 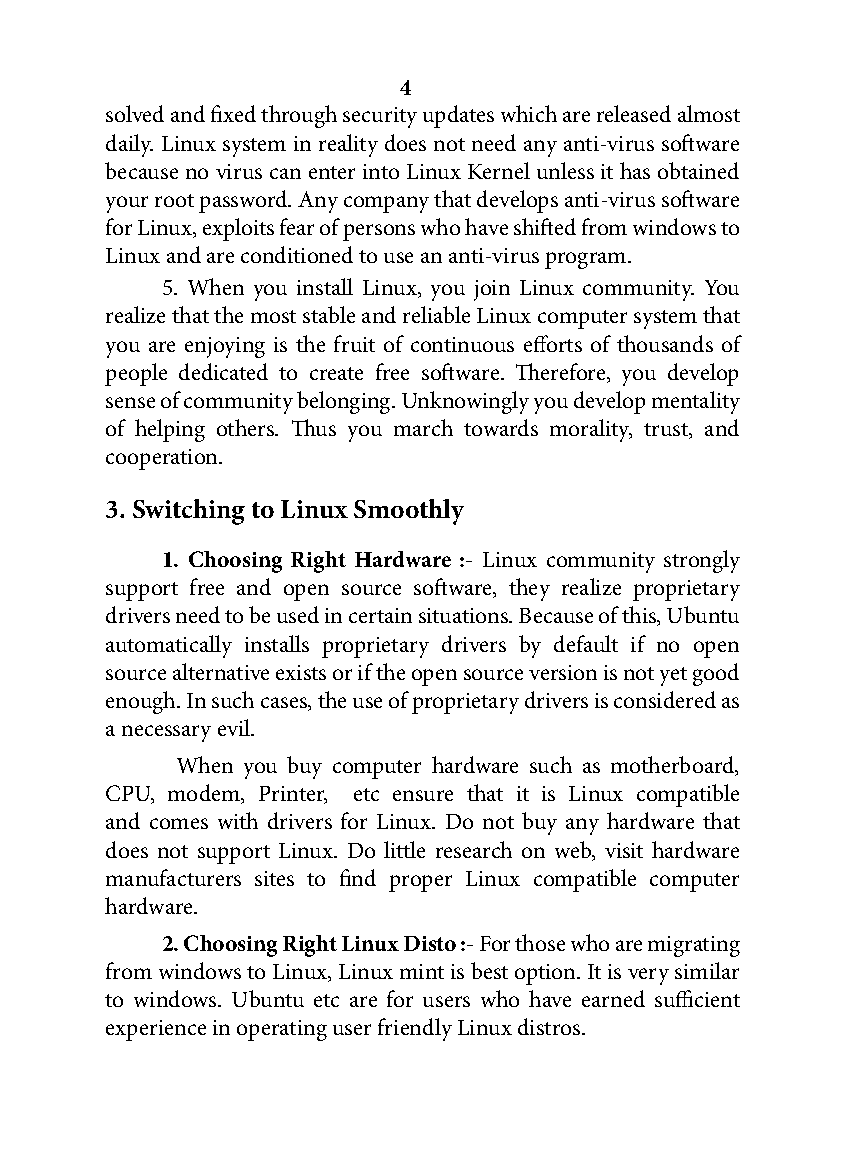 What do you see at coordinates (415, 1029) in the screenshot?
I see `friendly` at bounding box center [415, 1029].
